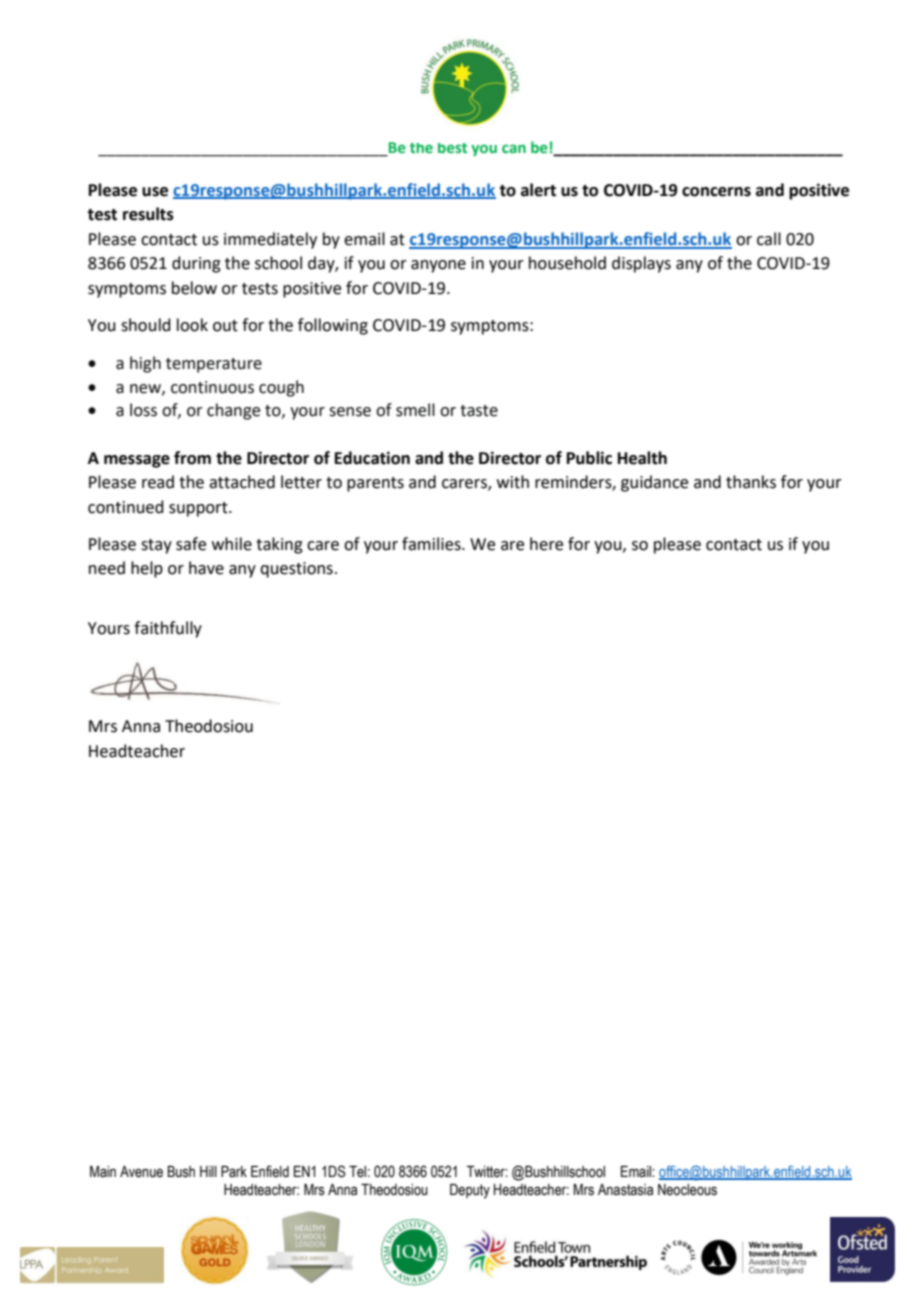 Image resolution: width=924 pixels, height=1308 pixels. Describe the element at coordinates (470, 1191) in the screenshot. I see `Deputy` at that location.
